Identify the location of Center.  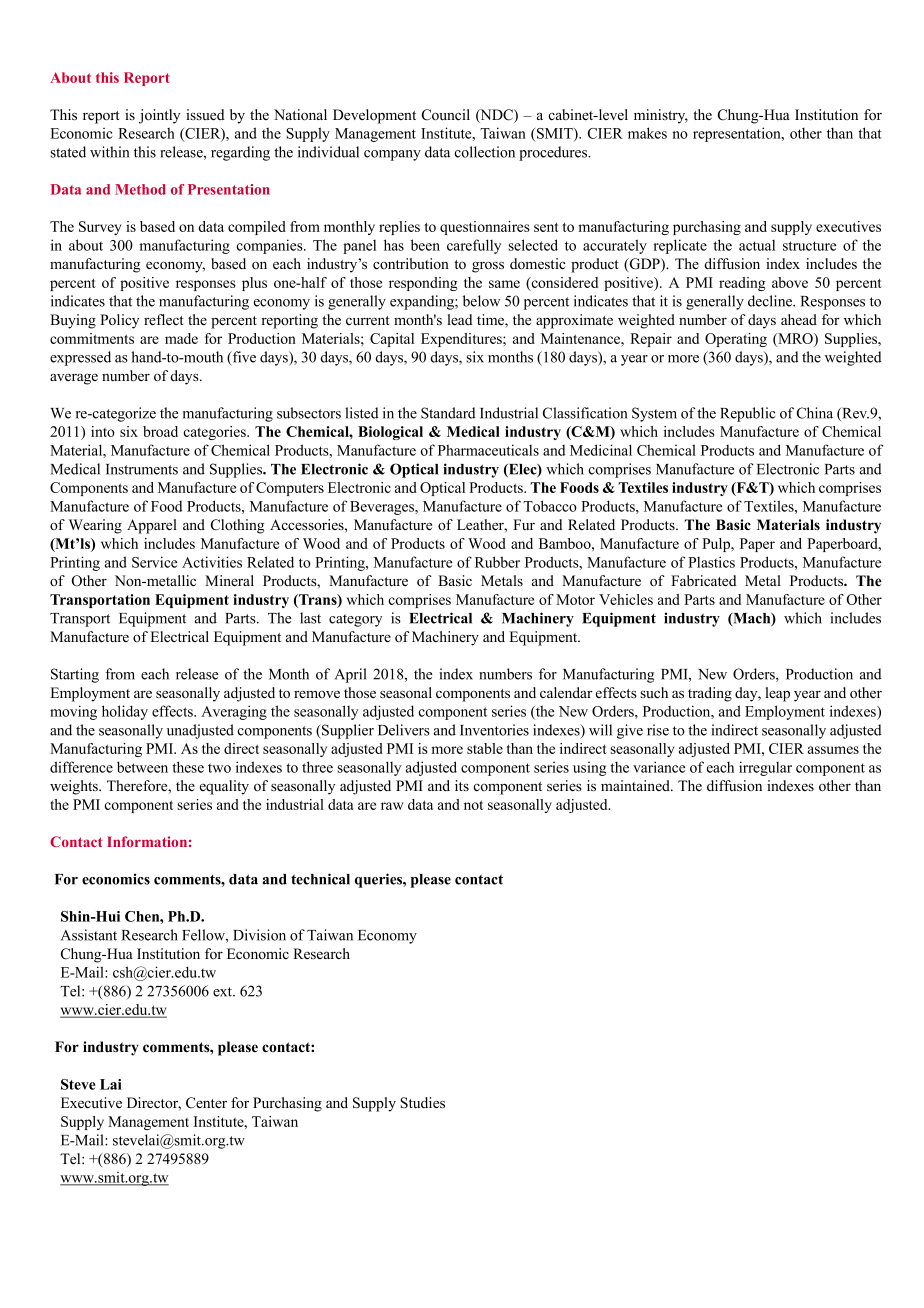
(206, 1103).
